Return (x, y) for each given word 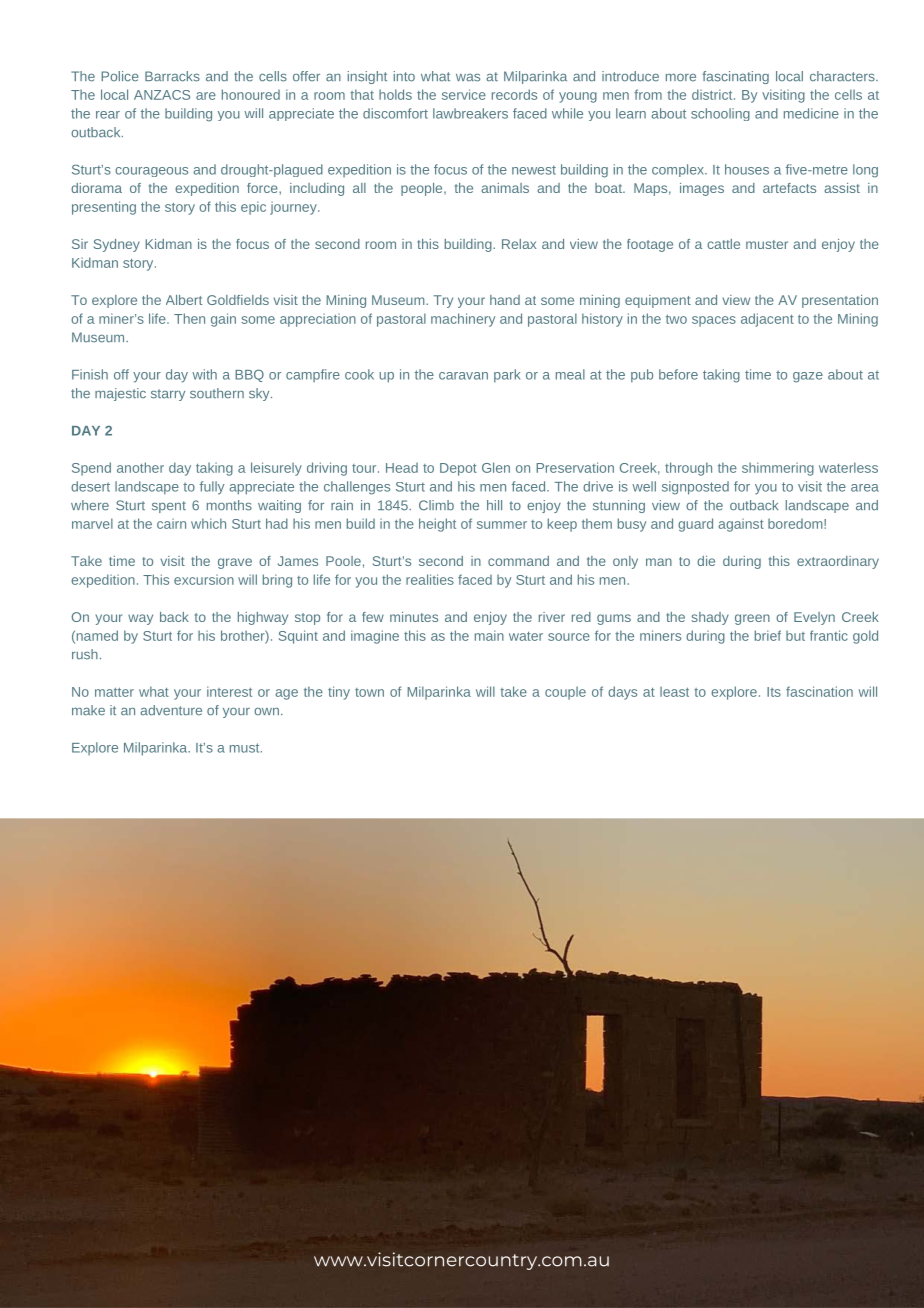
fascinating (735, 77)
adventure (171, 710)
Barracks (172, 76)
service (464, 94)
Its (774, 692)
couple (565, 693)
